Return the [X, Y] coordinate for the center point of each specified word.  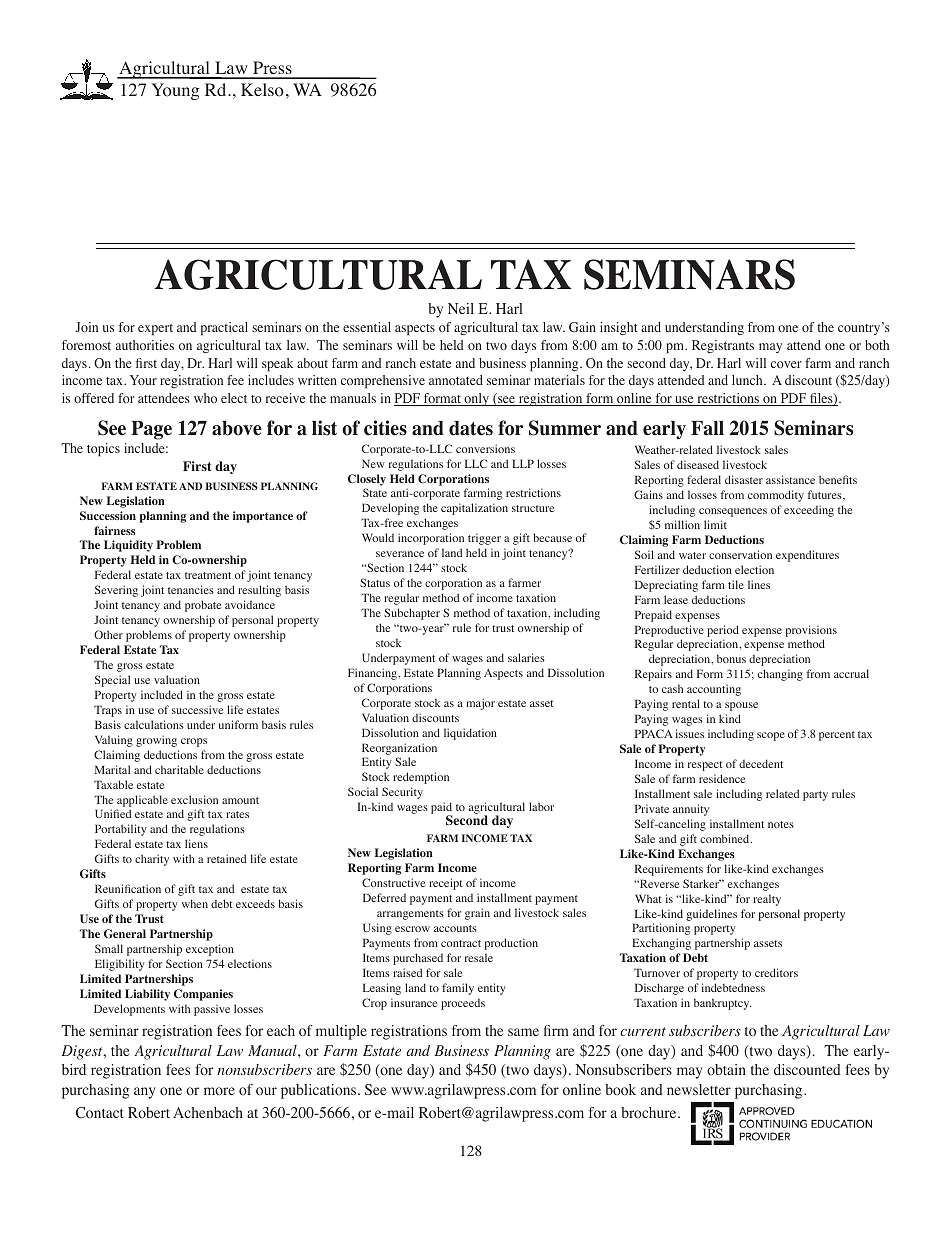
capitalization [474, 509]
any [144, 1093]
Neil [461, 308]
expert [155, 330]
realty [767, 900]
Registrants [723, 346]
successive [197, 709]
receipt [446, 884]
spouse [741, 706]
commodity [776, 496]
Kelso [262, 90]
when [195, 903]
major [481, 704]
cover [786, 364]
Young [175, 91]
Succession [108, 515]
